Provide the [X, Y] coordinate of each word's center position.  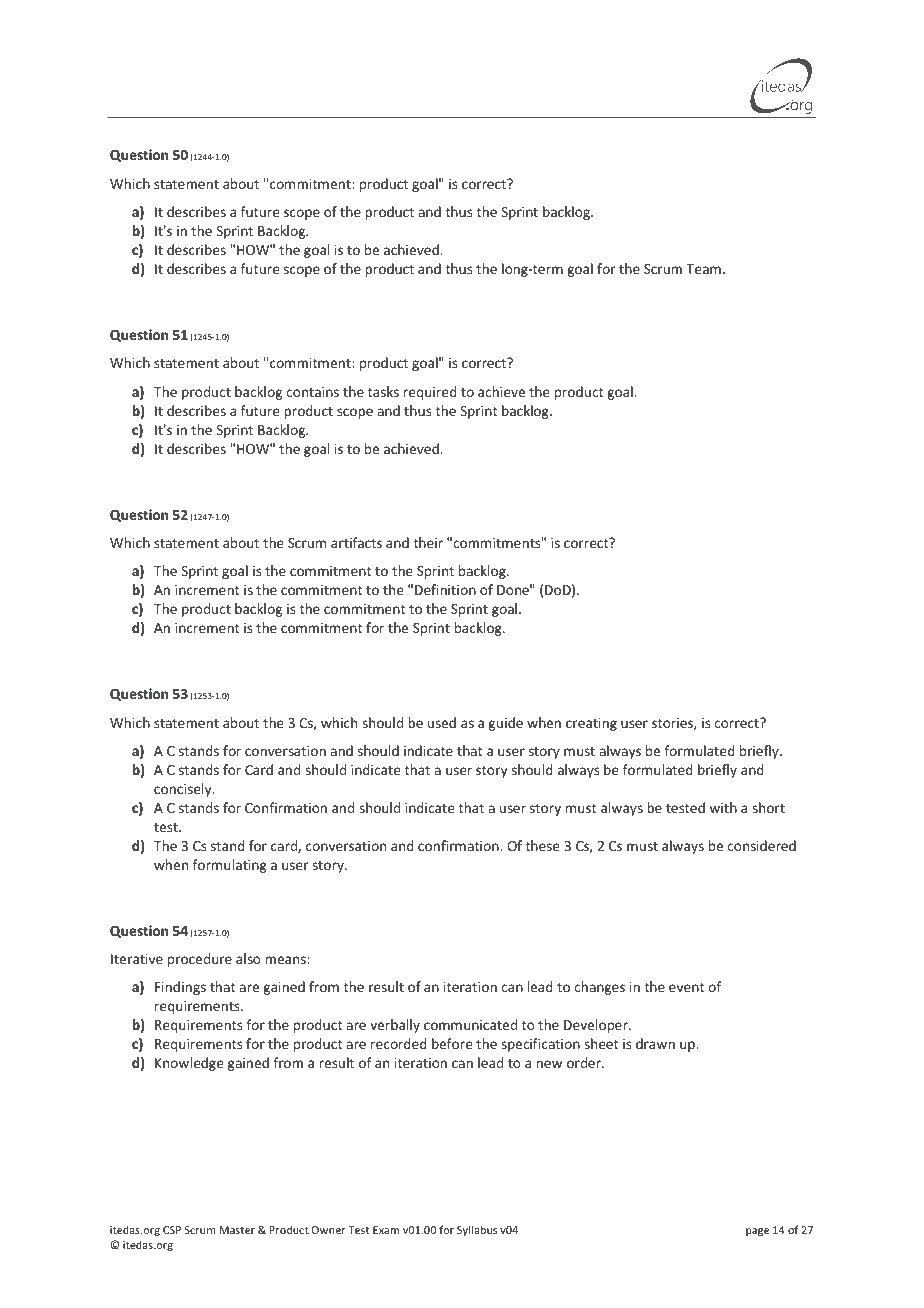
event [687, 987]
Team [703, 269]
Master [237, 1230]
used [442, 722]
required [430, 393]
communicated [470, 1024]
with [723, 807]
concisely [184, 790]
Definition [445, 589]
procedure [200, 960]
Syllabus [477, 1230]
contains [312, 392]
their [428, 542]
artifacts [356, 542]
